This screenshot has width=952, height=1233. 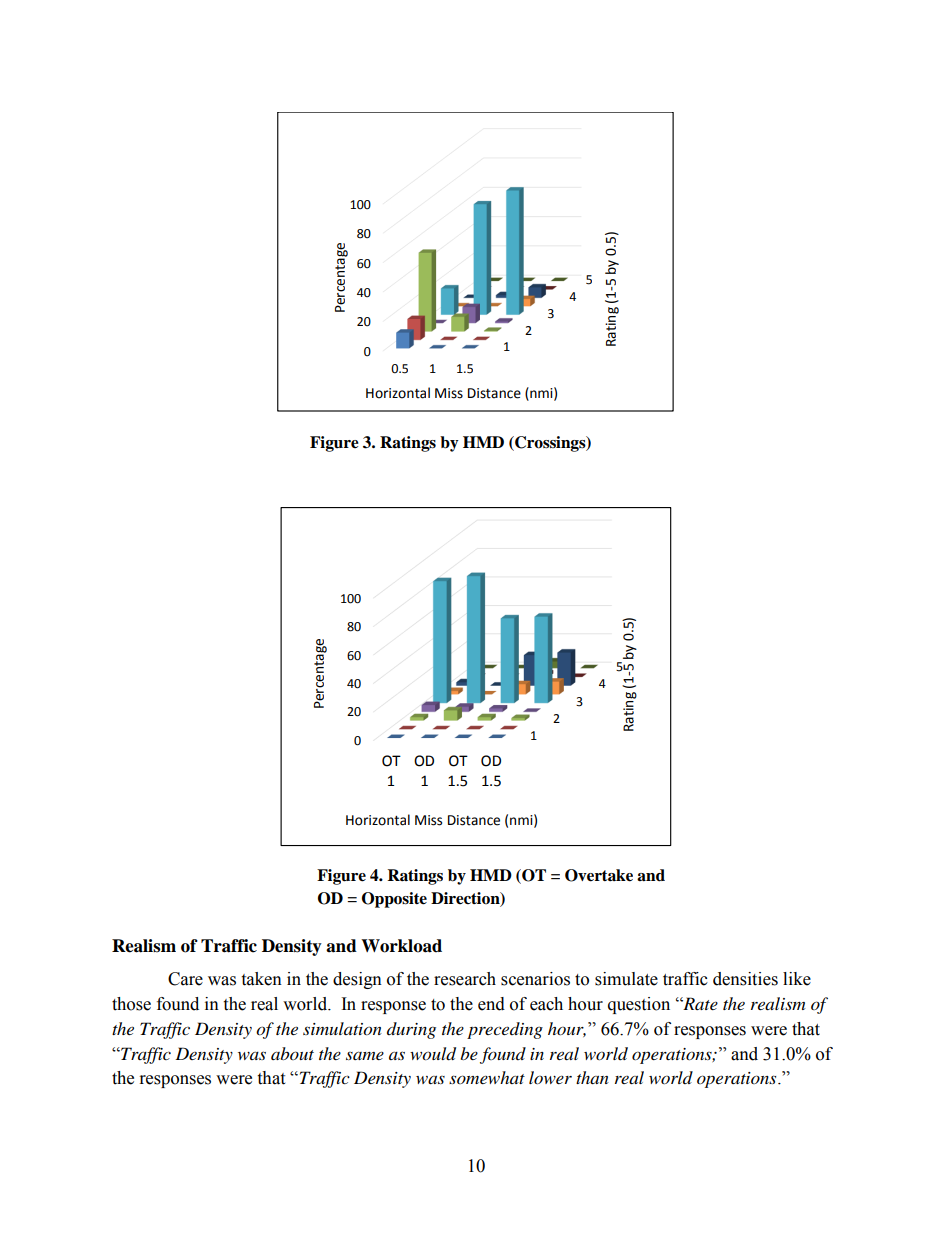 I want to click on Care, so click(x=185, y=979).
